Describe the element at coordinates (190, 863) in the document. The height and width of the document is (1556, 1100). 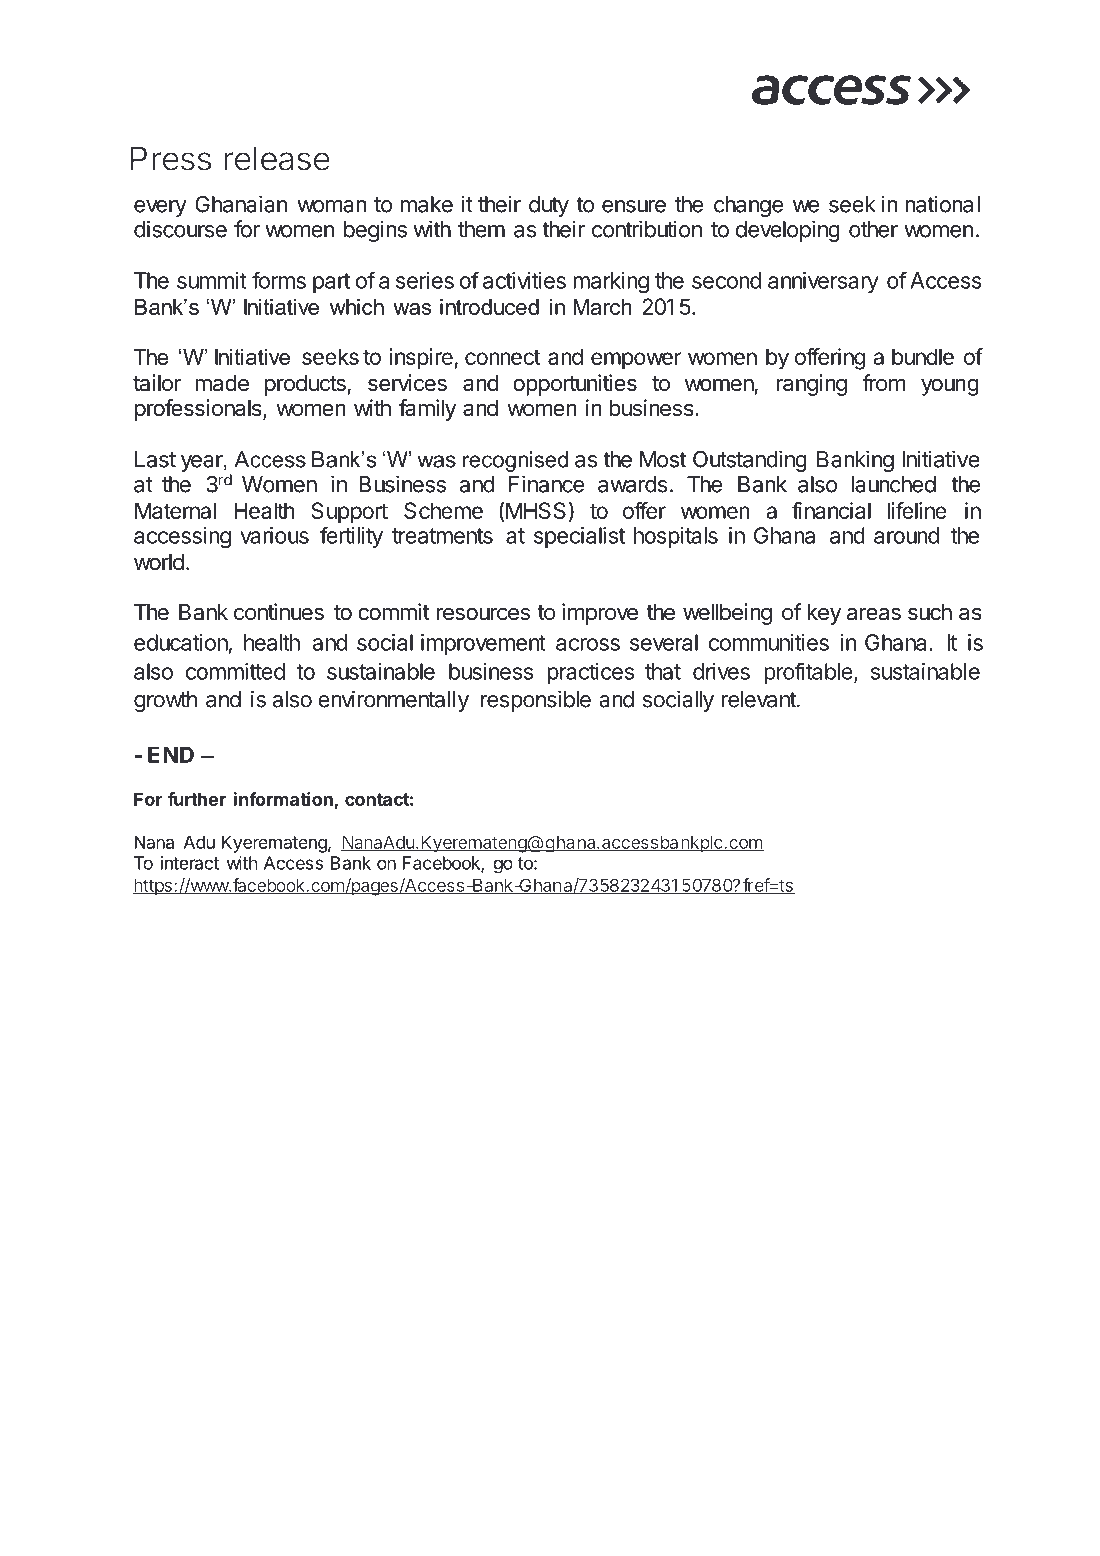
I see `interact` at that location.
